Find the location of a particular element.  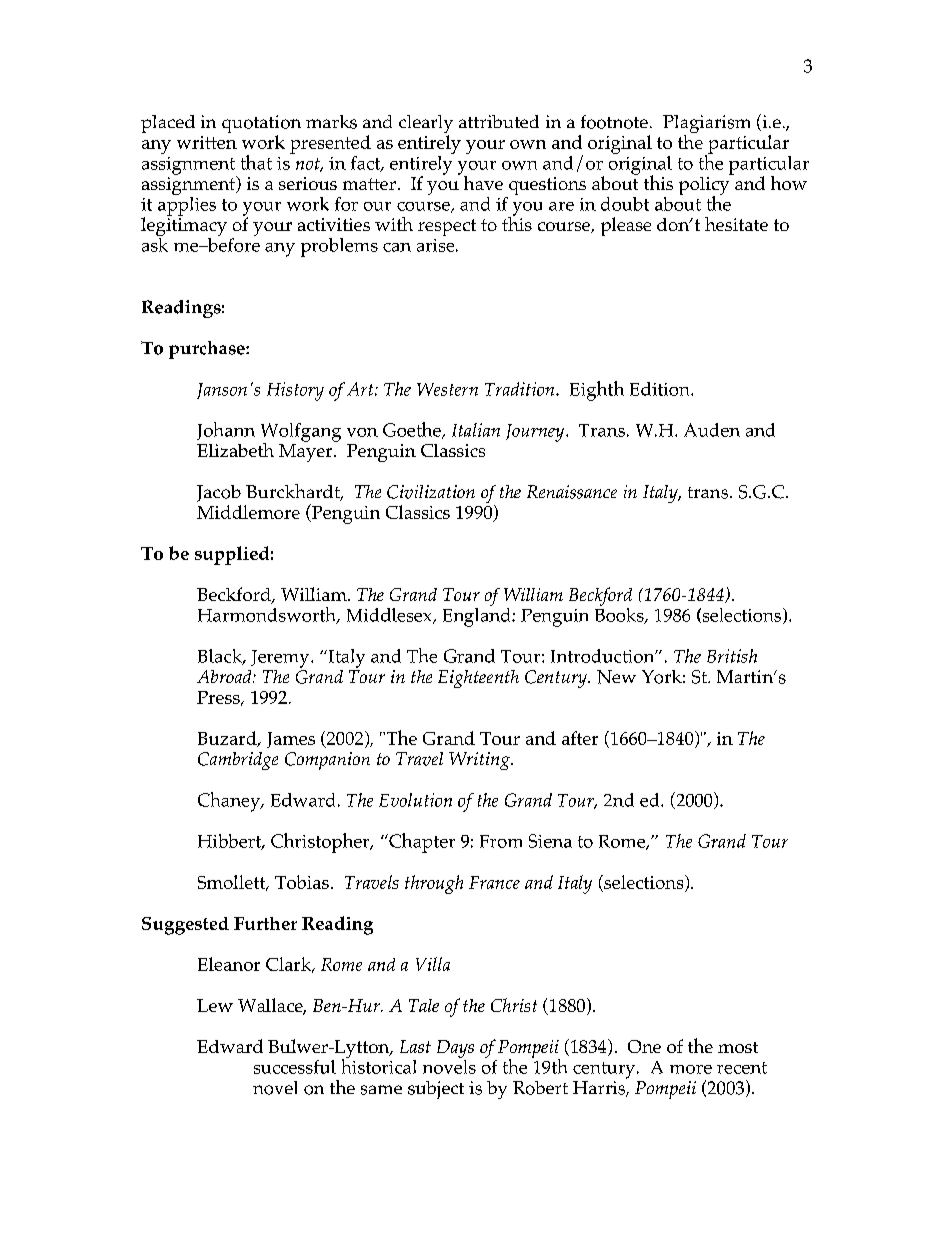

Siena is located at coordinates (550, 841).
